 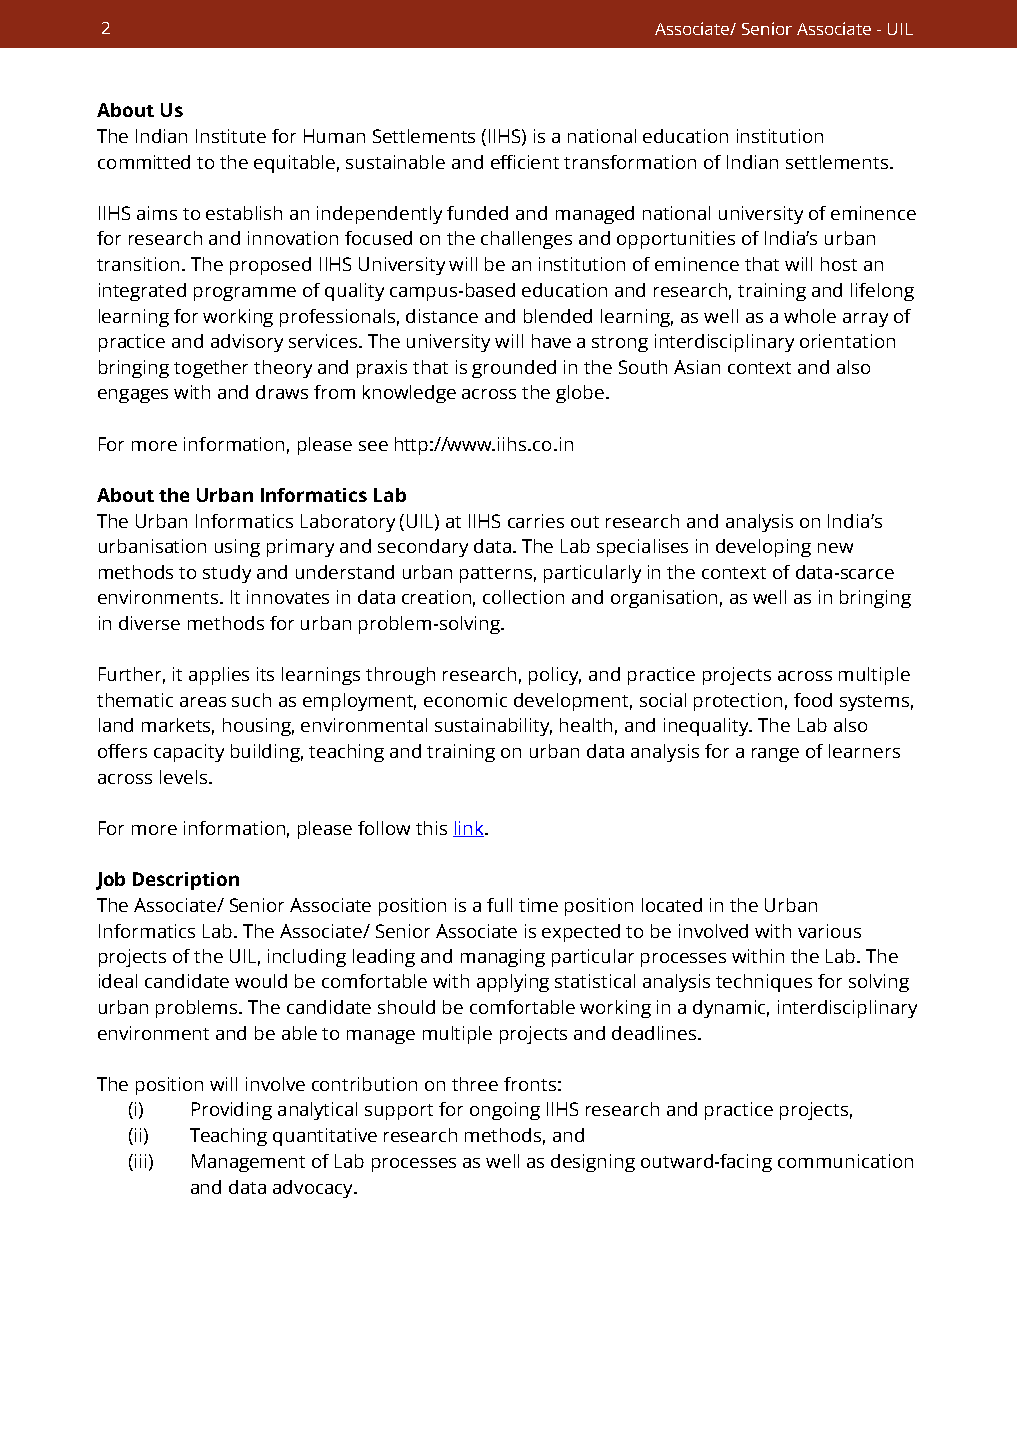 I want to click on food, so click(x=813, y=700).
